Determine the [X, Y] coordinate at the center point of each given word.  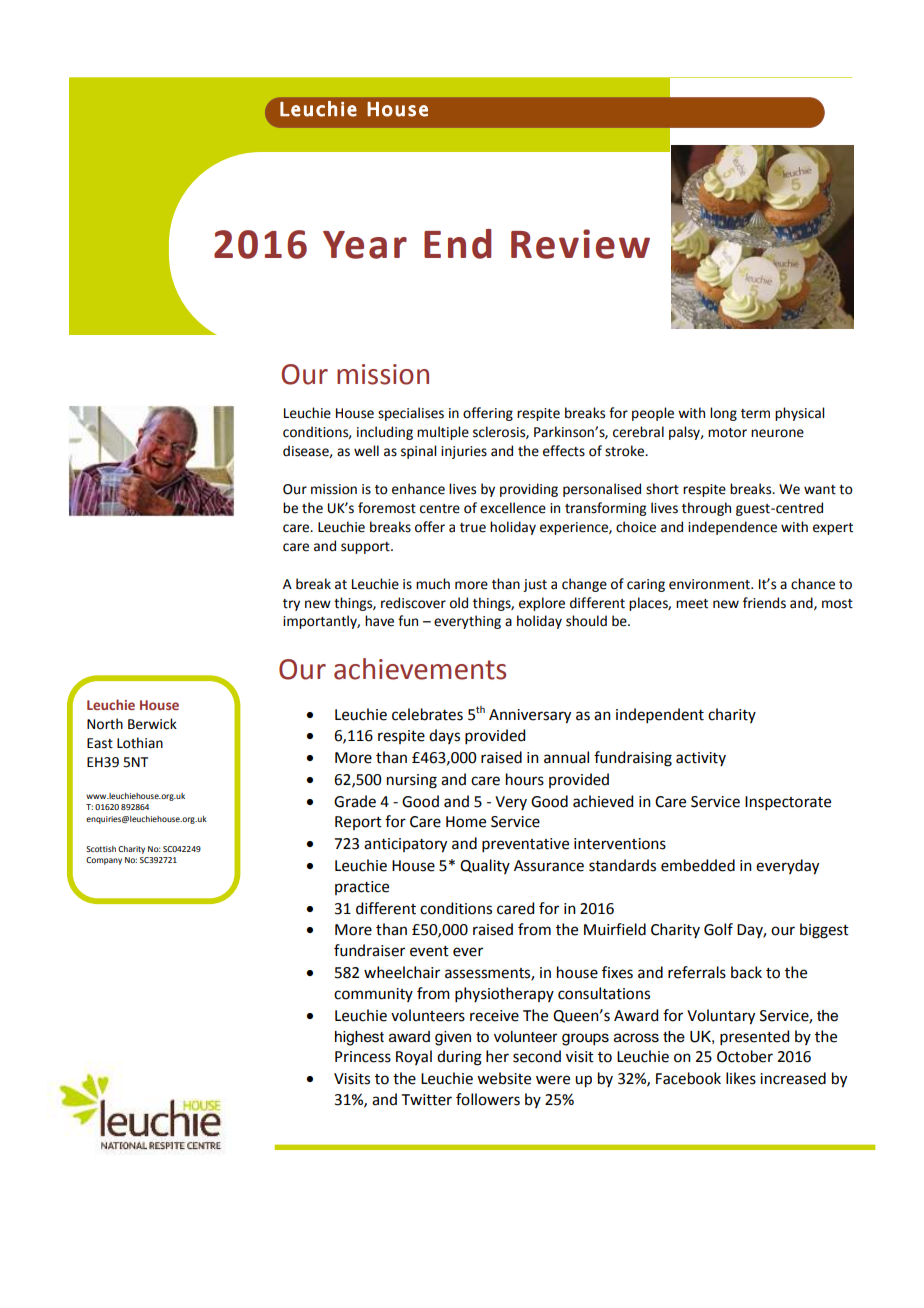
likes [741, 1078]
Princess [363, 1057]
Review [580, 244]
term [755, 414]
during [459, 1058]
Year [365, 245]
